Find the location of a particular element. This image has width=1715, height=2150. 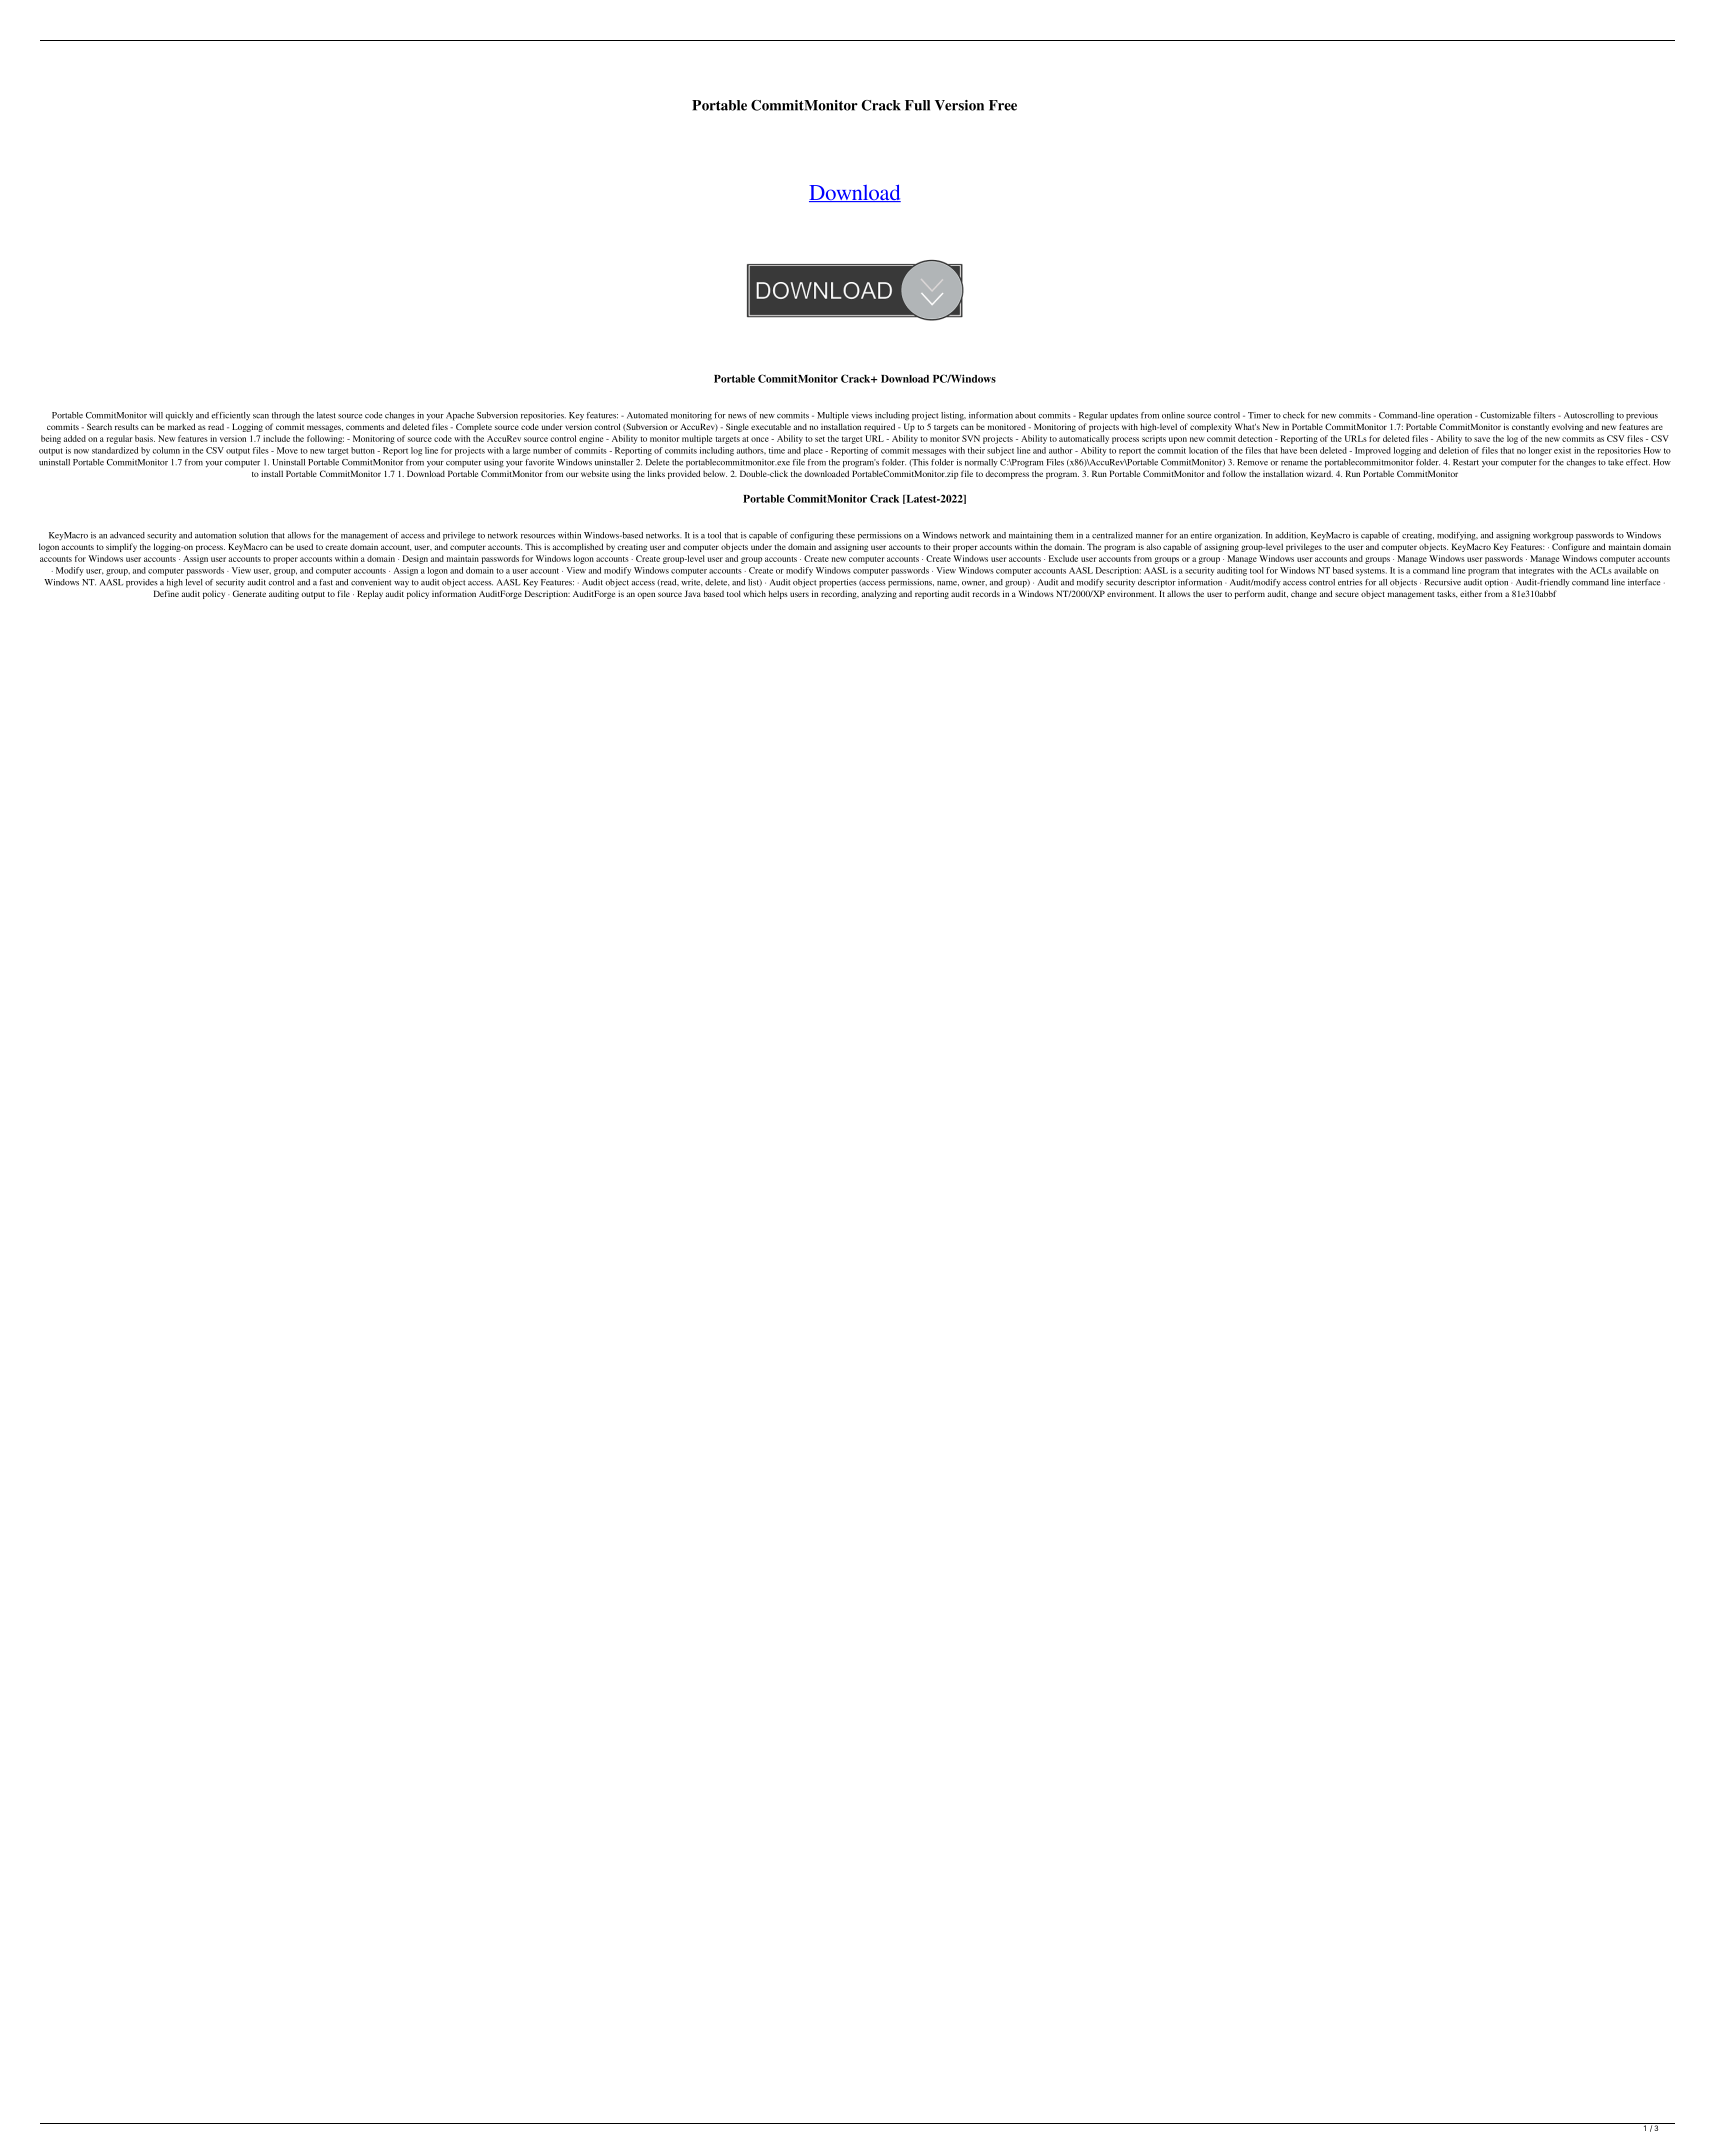

Customizable is located at coordinates (1505, 415).
